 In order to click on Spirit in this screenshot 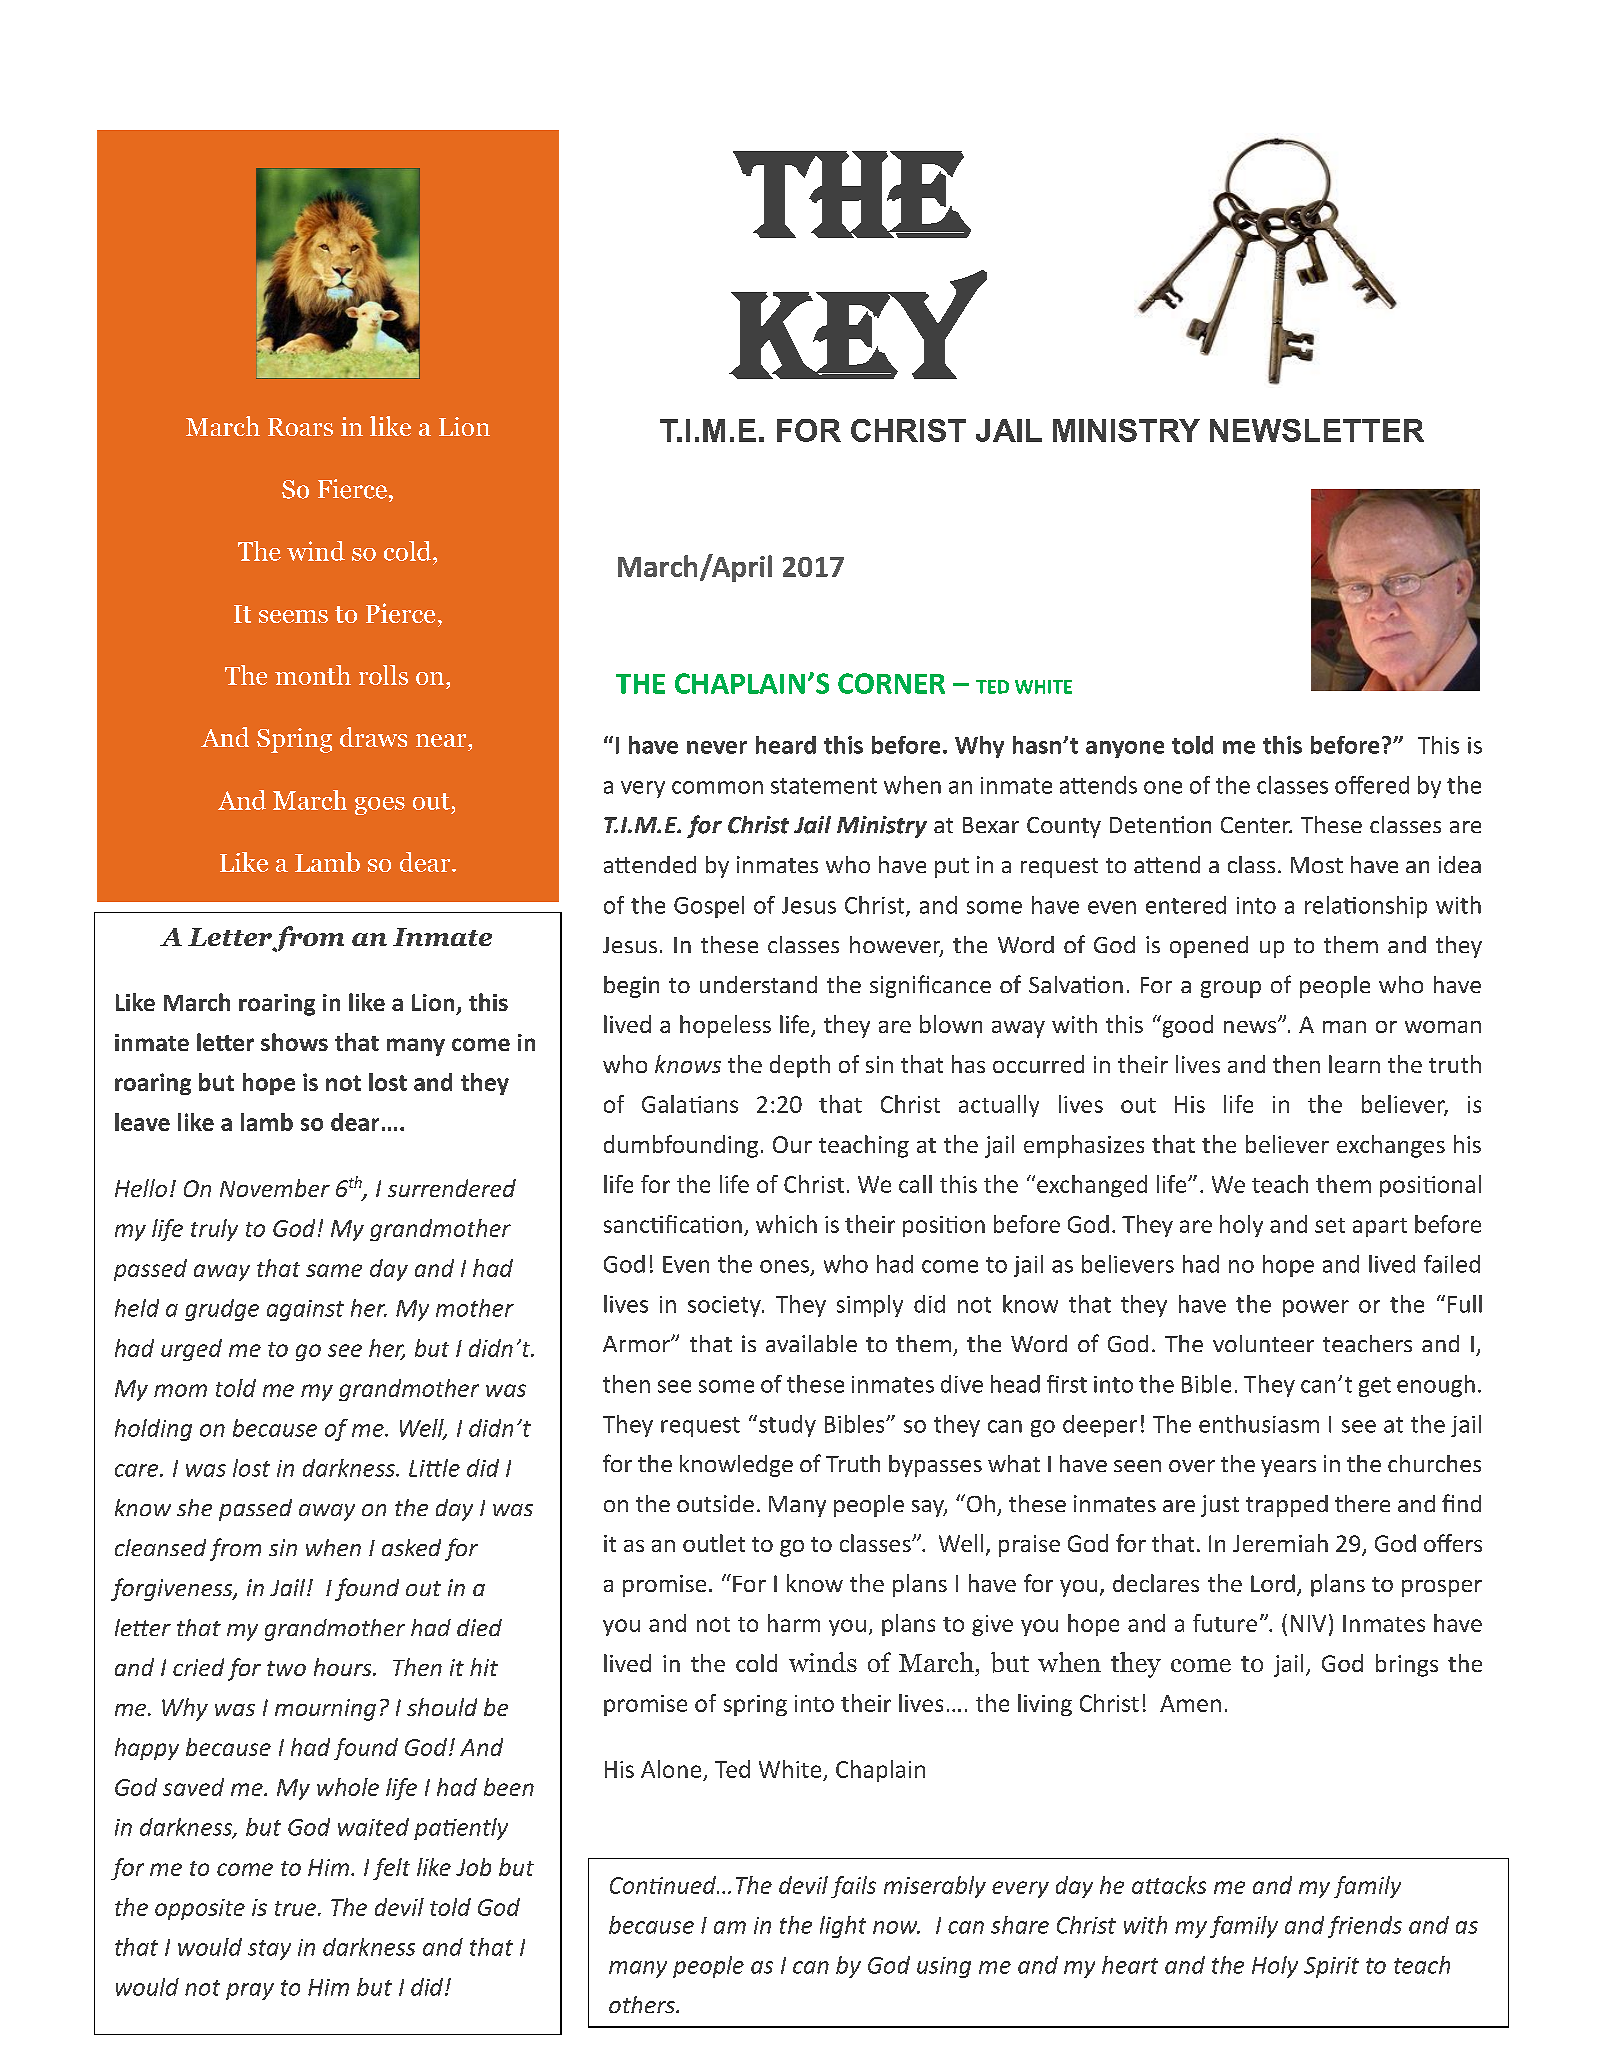, I will do `click(1331, 1967)`.
